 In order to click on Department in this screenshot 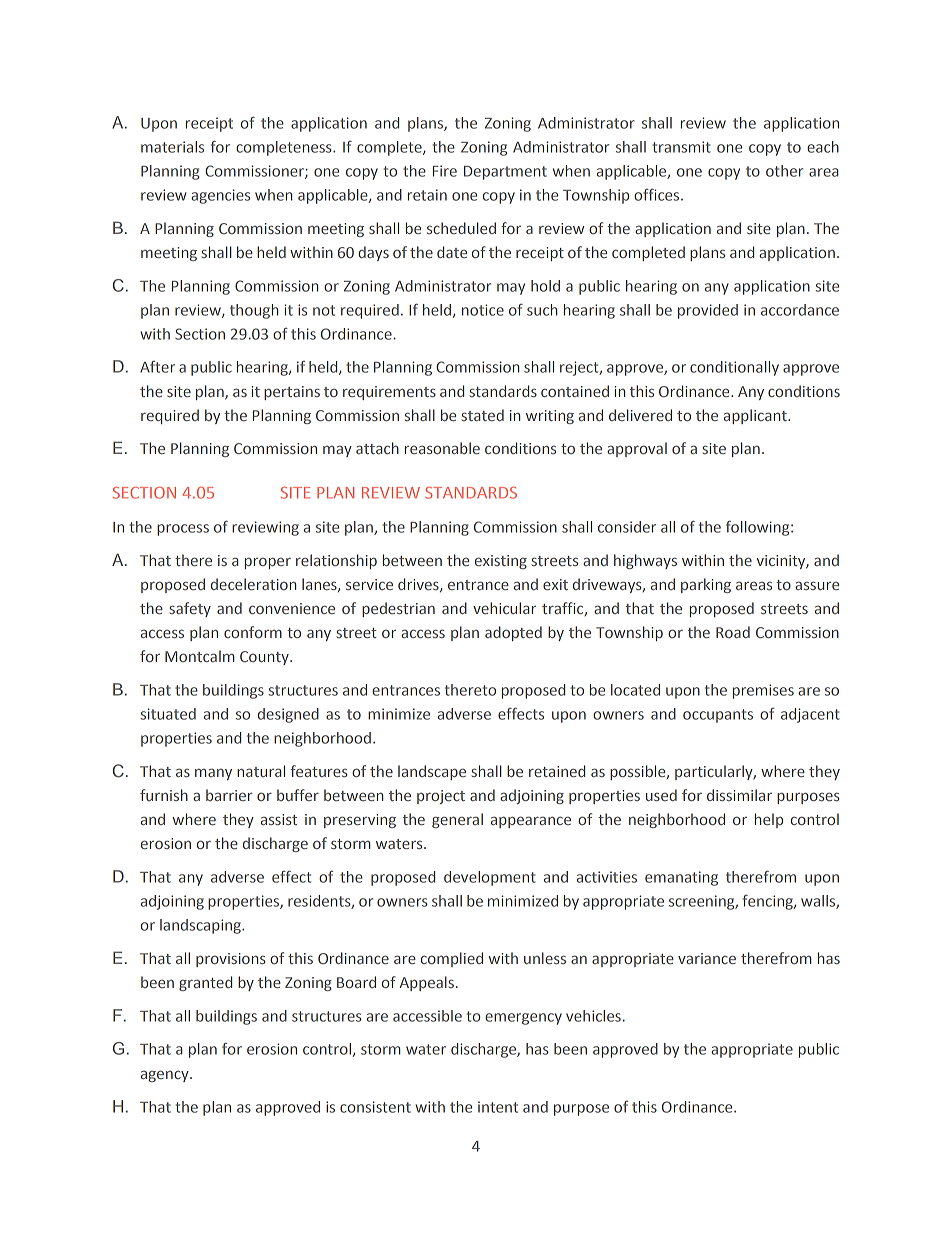, I will do `click(505, 173)`.
